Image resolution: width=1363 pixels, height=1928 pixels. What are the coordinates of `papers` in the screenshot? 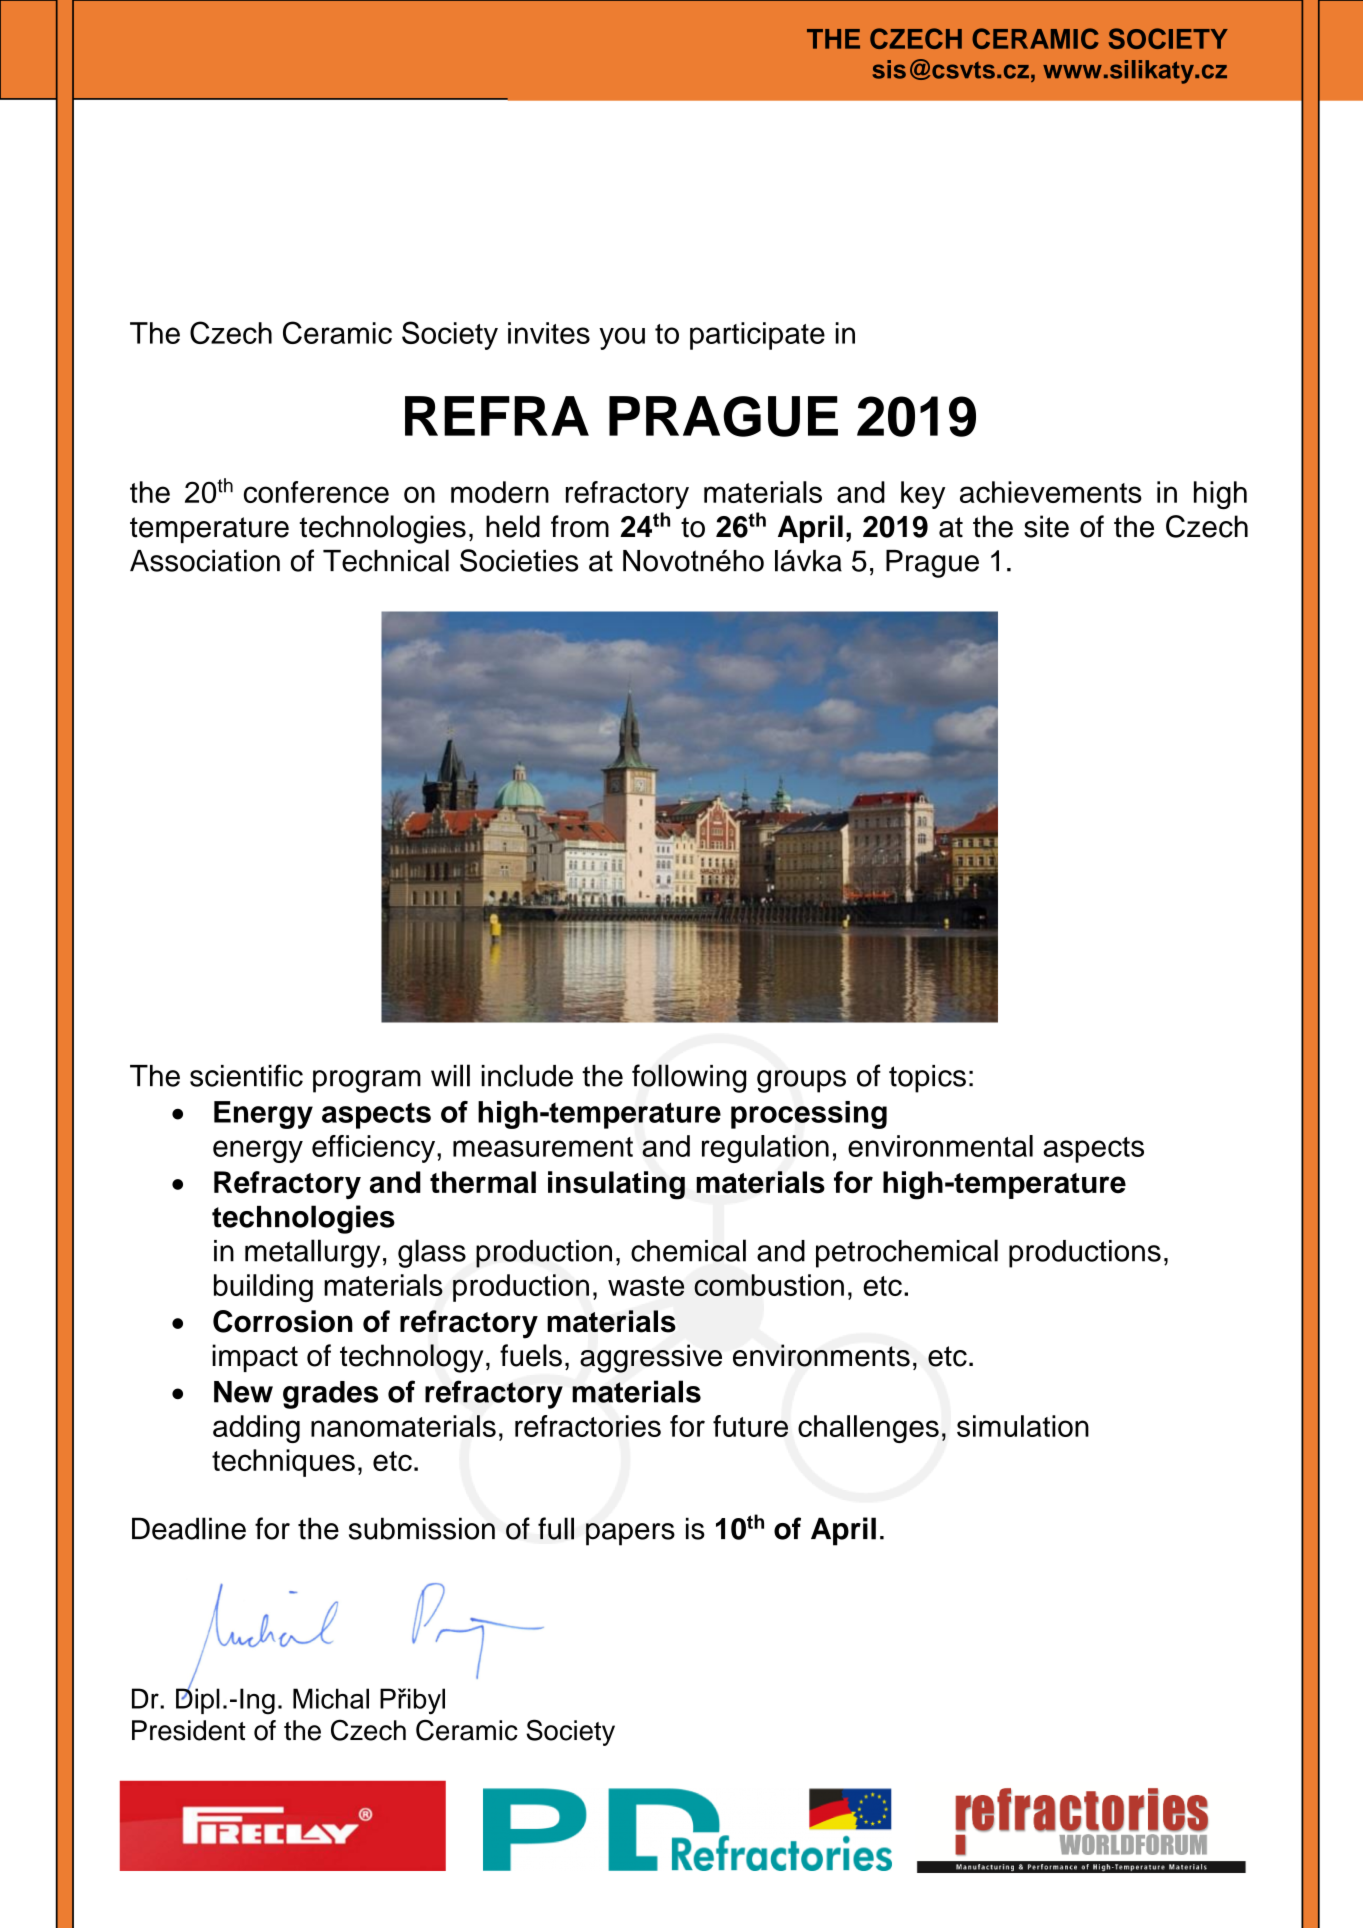 It's located at (630, 1534).
